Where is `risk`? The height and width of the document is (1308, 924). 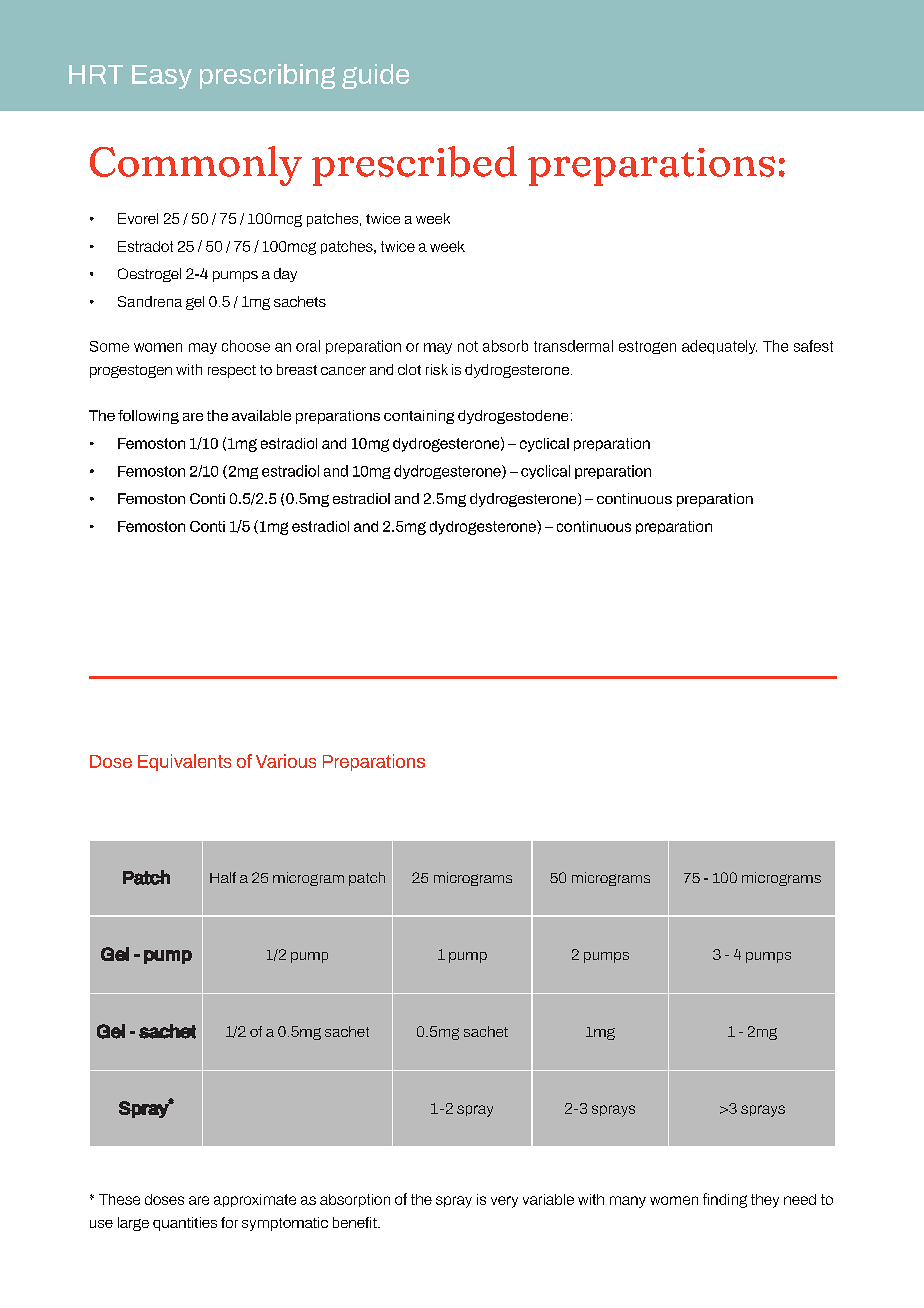
risk is located at coordinates (437, 369).
